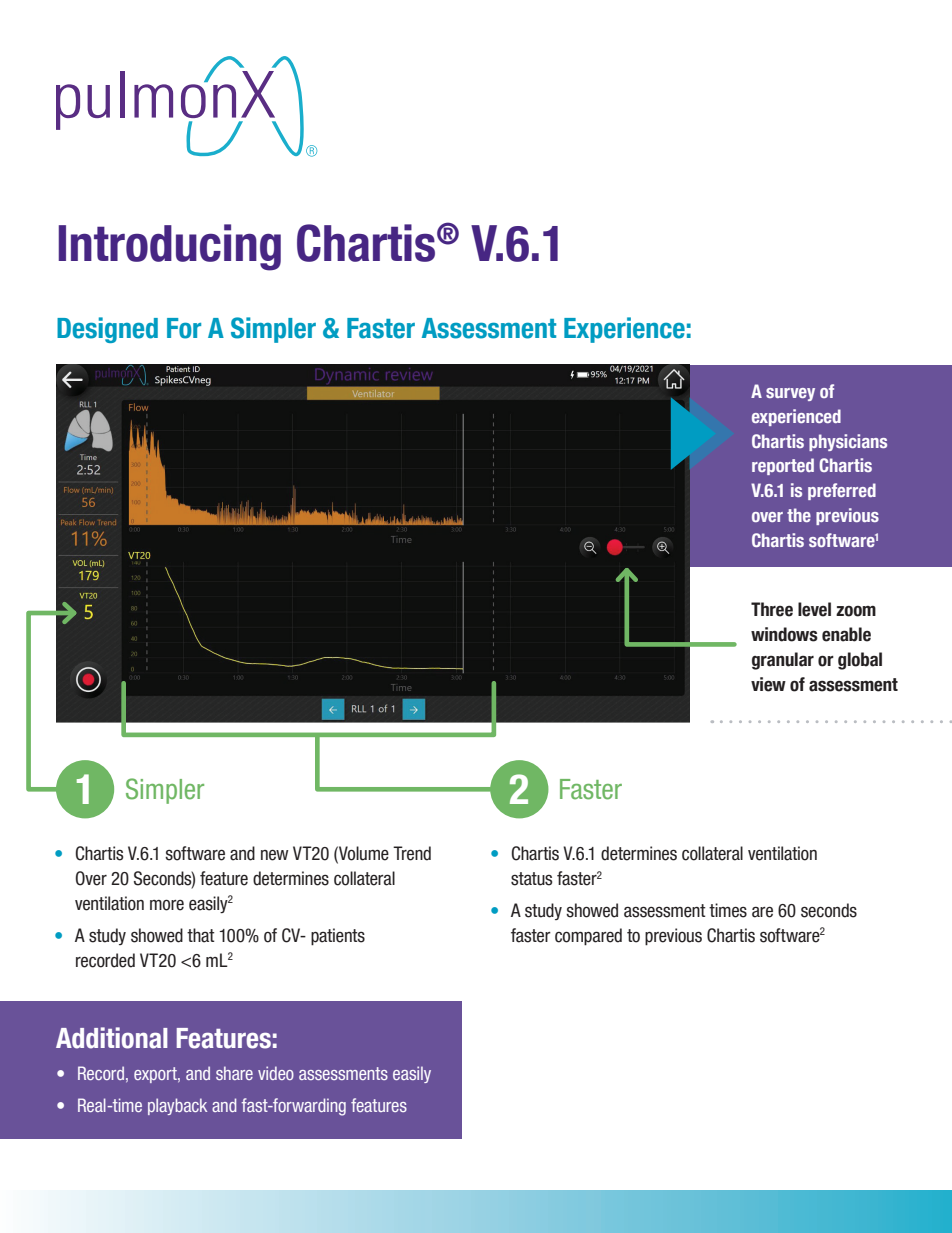  Describe the element at coordinates (412, 853) in the document. I see `Trend` at that location.
